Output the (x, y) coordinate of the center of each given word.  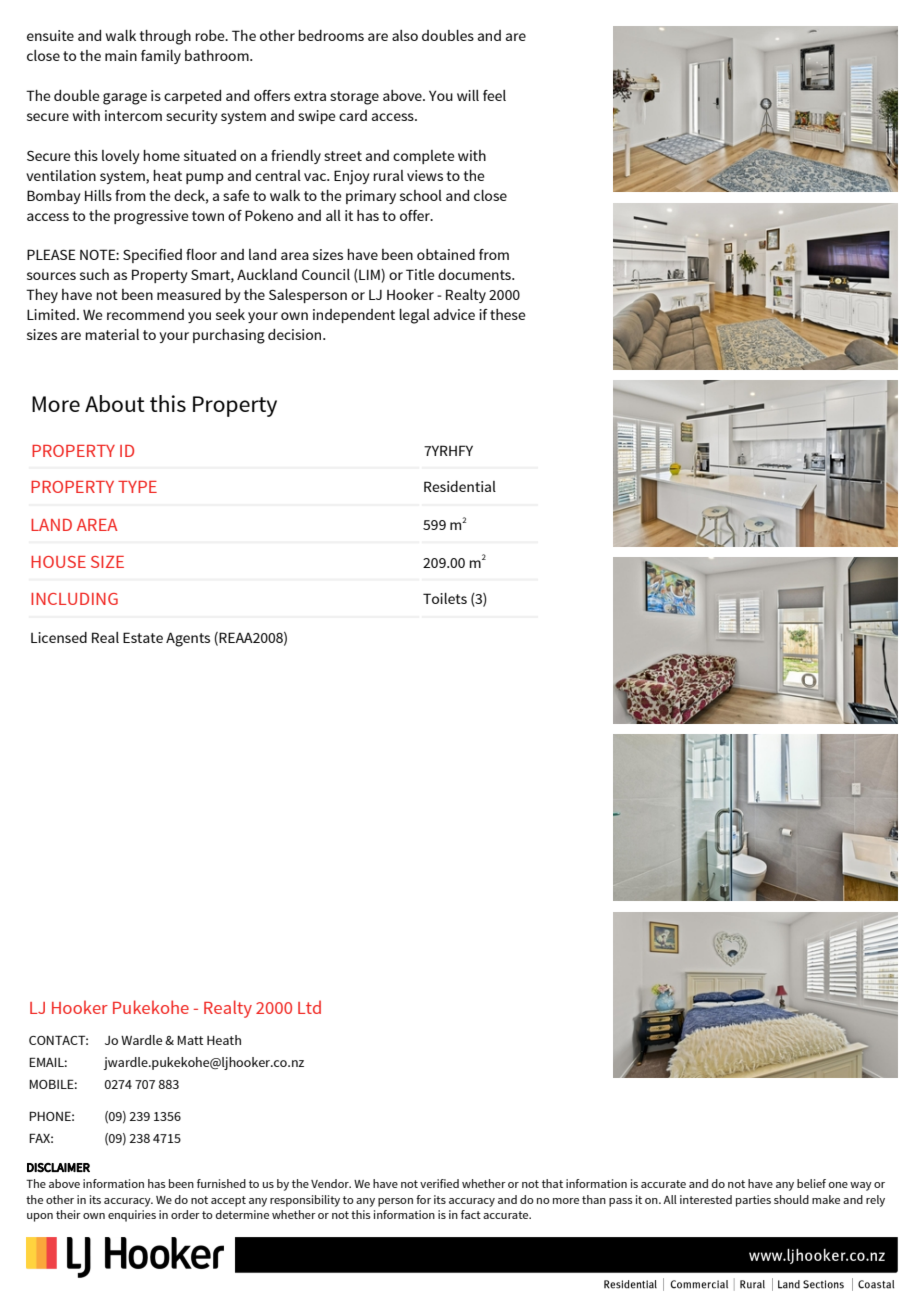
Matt (190, 1040)
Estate (143, 637)
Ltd (309, 1007)
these (508, 314)
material (112, 334)
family (161, 57)
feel (494, 95)
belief (811, 1183)
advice (454, 314)
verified (439, 1183)
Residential (460, 486)
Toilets (445, 598)
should (791, 1199)
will (468, 95)
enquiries (132, 1216)
